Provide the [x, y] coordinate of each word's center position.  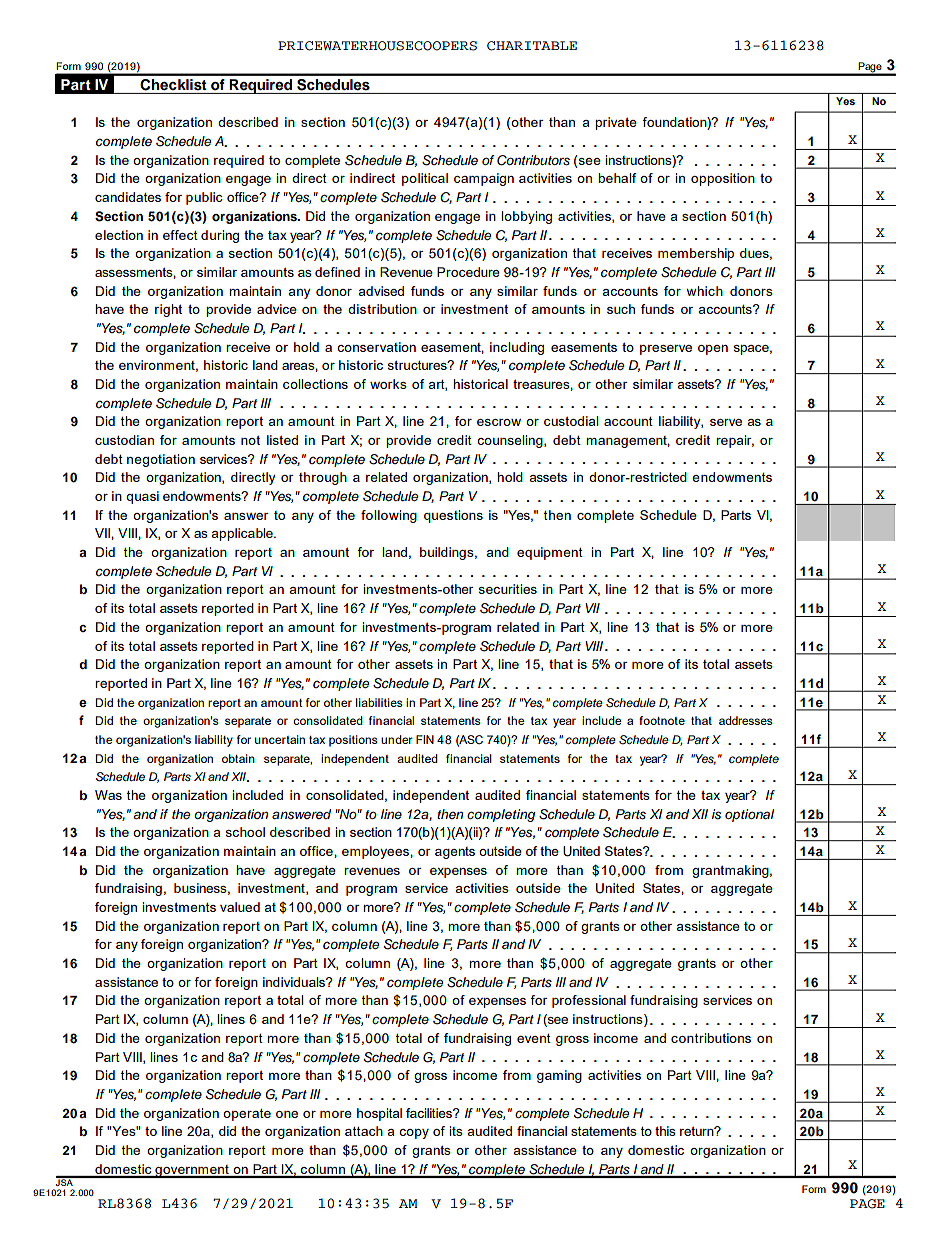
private [616, 123]
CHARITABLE [532, 46]
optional [749, 815]
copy [414, 1134]
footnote [662, 720]
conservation [376, 347]
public [204, 198]
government [192, 1171]
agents [455, 853]
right [168, 310]
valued [240, 907]
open [713, 350]
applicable [243, 534]
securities [508, 589]
